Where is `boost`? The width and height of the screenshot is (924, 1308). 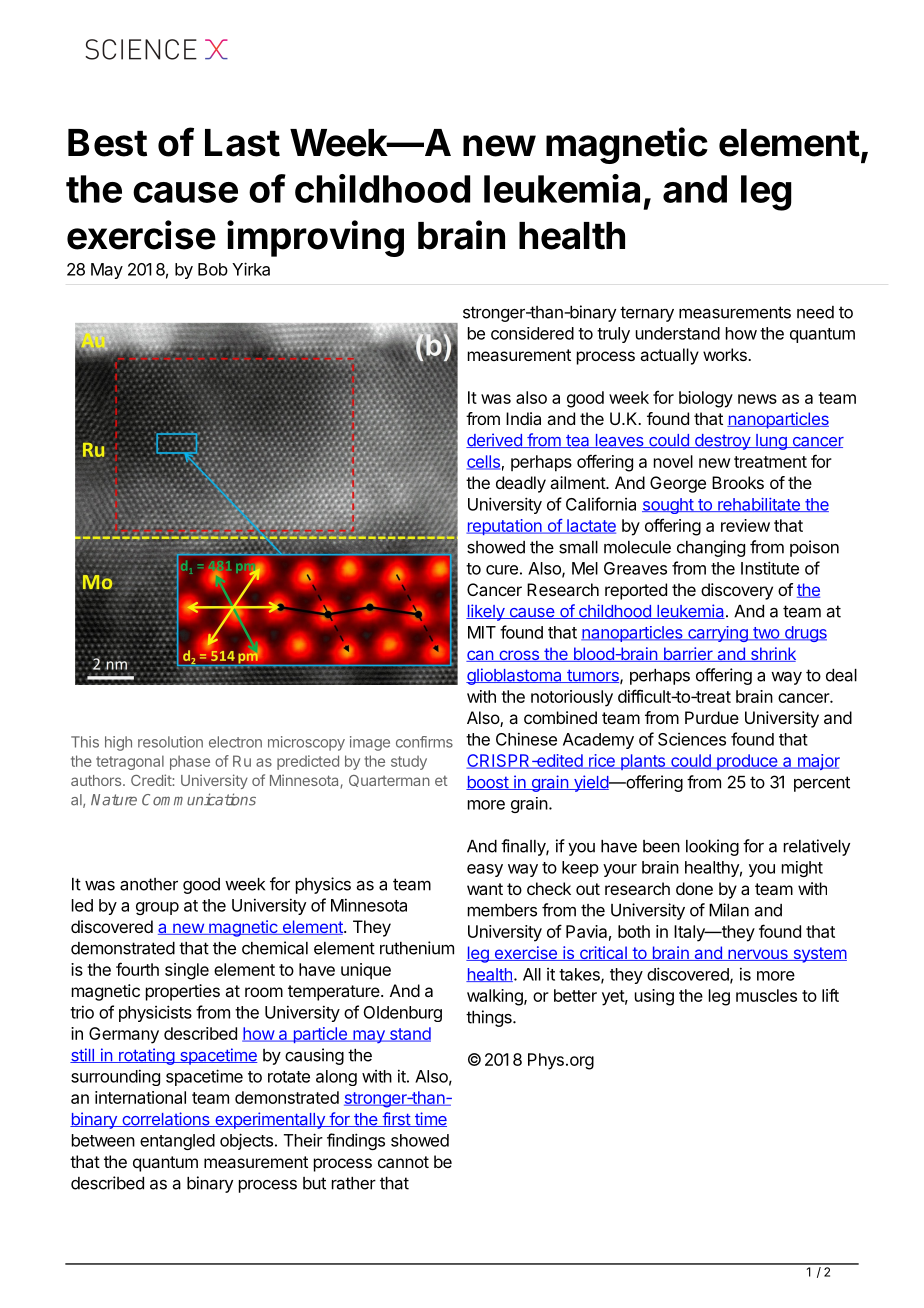 boost is located at coordinates (488, 783).
